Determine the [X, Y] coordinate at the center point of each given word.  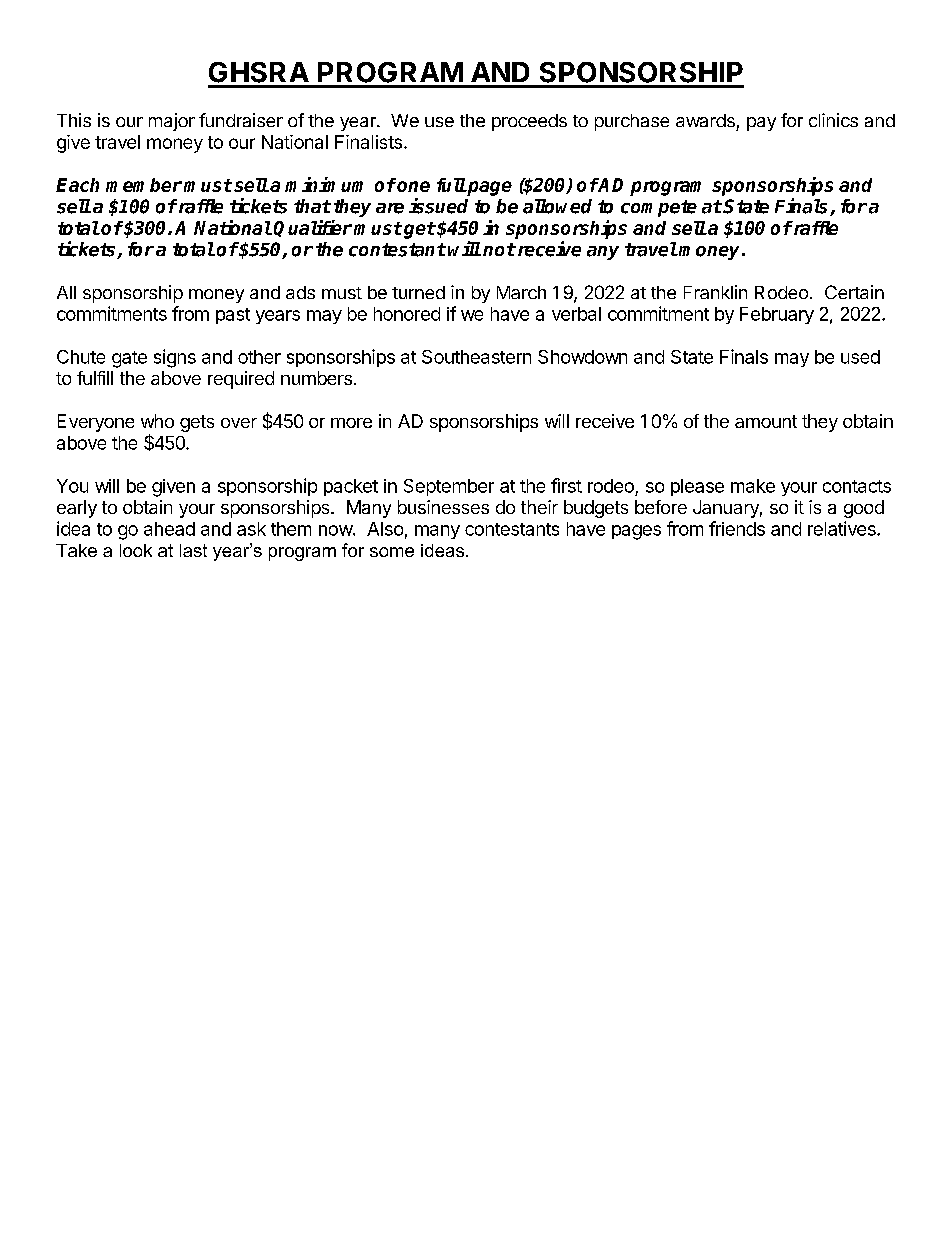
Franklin [715, 292]
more [351, 423]
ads [300, 292]
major [172, 122]
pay [761, 124]
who [157, 421]
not [499, 249]
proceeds [529, 122]
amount [766, 421]
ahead [169, 529]
